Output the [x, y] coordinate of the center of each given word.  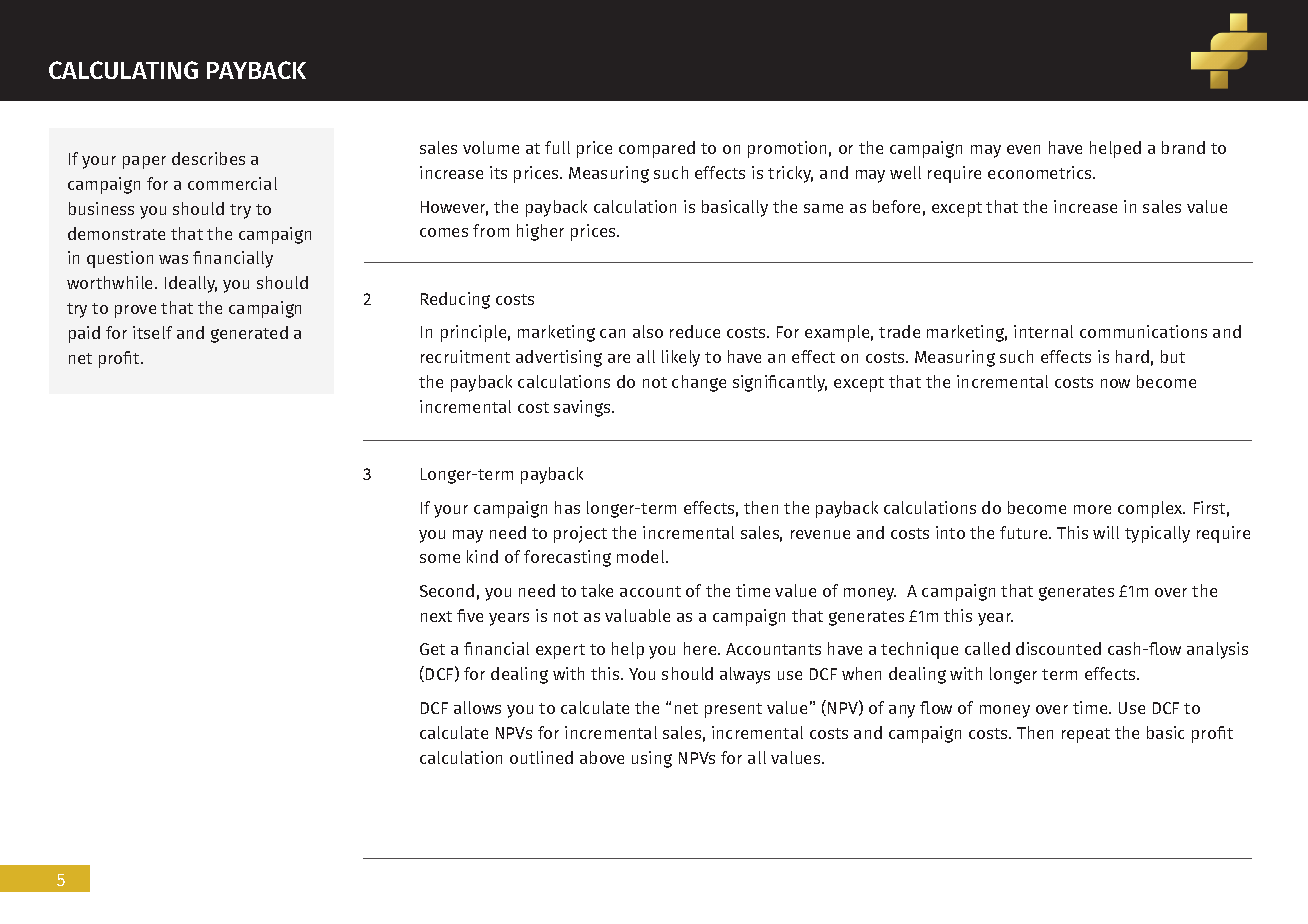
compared [657, 149]
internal [1043, 331]
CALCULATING [123, 70]
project [580, 534]
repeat [1086, 735]
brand [1183, 147]
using [652, 759]
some [440, 558]
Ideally [191, 284]
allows [477, 707]
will [1106, 532]
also [648, 331]
